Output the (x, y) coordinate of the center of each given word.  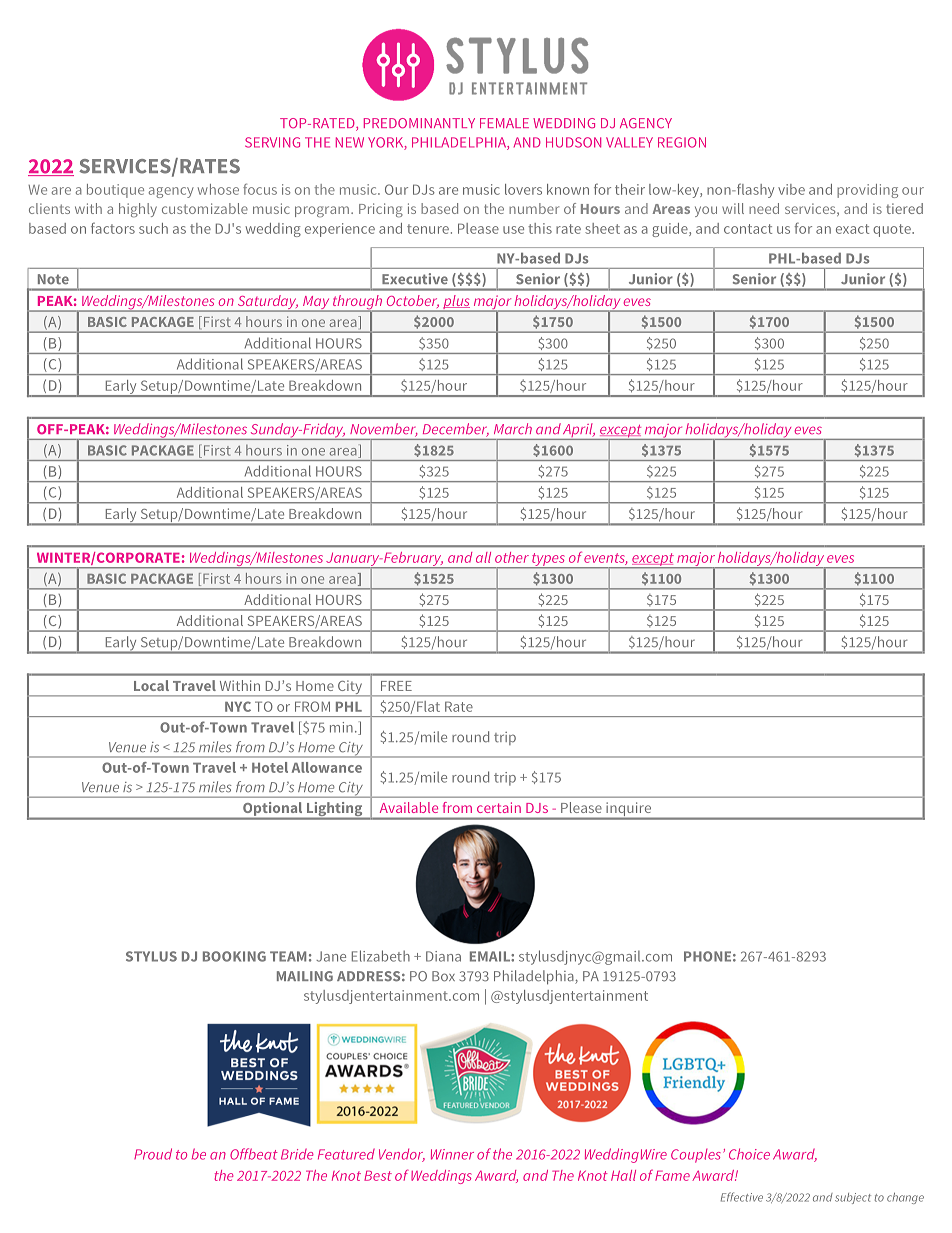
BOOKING (234, 956)
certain (499, 807)
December (456, 430)
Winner (452, 1154)
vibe (791, 189)
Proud (153, 1154)
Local (151, 685)
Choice (749, 1154)
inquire (629, 810)
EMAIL (491, 956)
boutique (115, 191)
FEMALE (504, 123)
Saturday (267, 303)
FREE (396, 686)
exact (852, 229)
